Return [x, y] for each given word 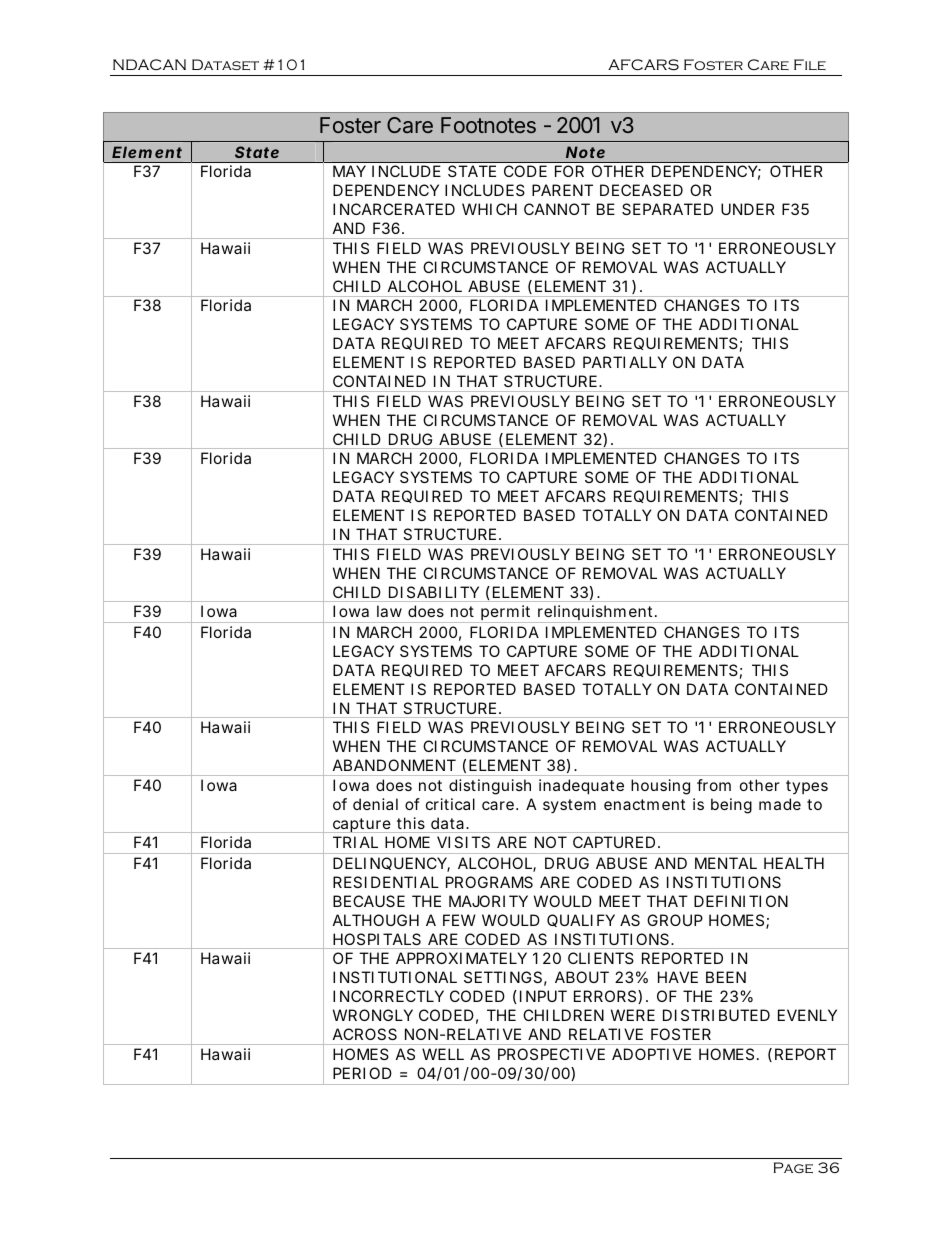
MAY [349, 171]
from [714, 785]
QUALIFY [581, 920]
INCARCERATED [394, 209]
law [389, 611]
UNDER [748, 209]
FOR [569, 171]
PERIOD [362, 1073]
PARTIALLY [625, 362]
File [810, 64]
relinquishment [596, 614]
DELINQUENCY [390, 864]
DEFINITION [741, 901]
